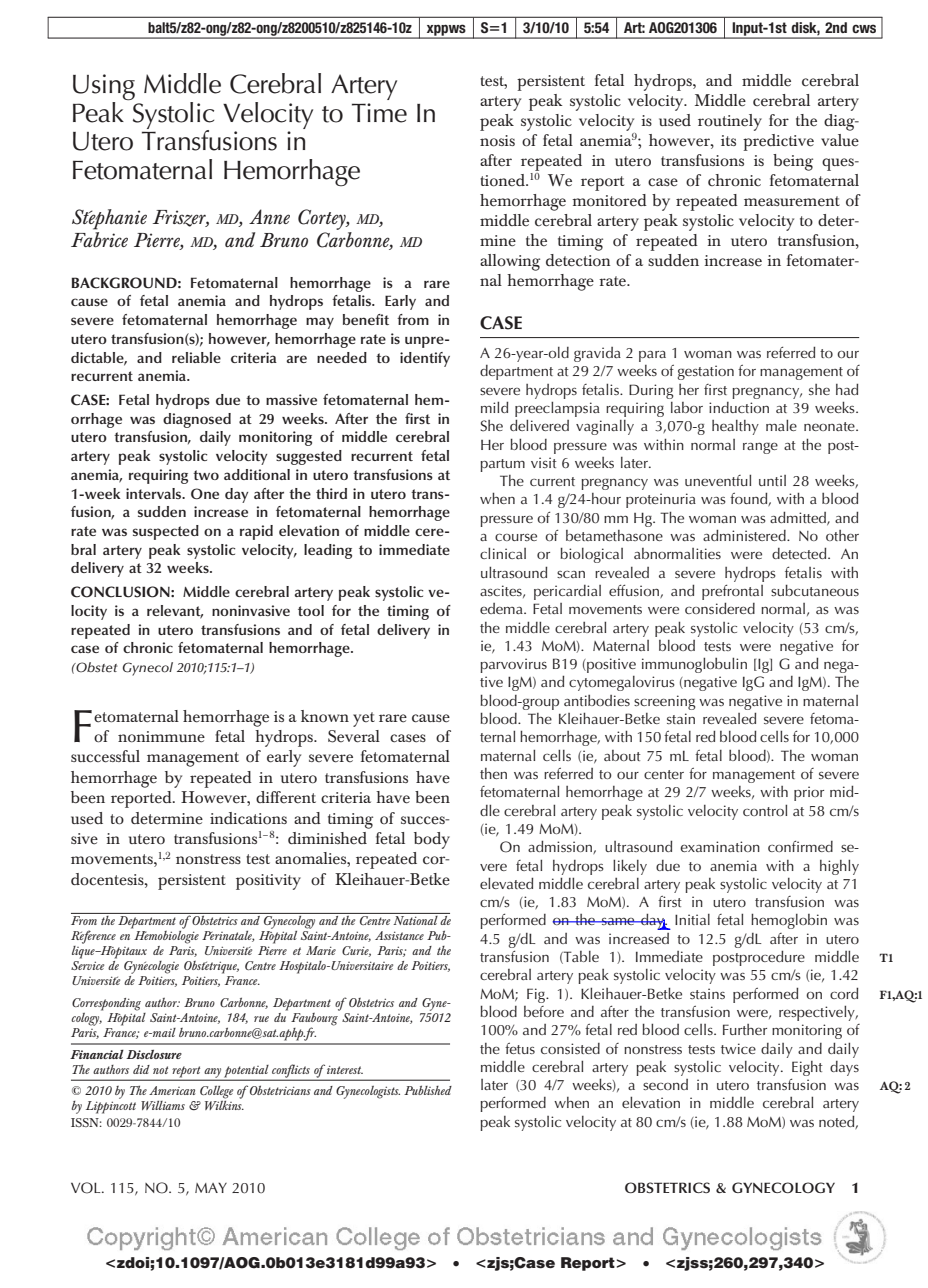  Describe the element at coordinates (807, 1068) in the screenshot. I see `Eight` at that location.
